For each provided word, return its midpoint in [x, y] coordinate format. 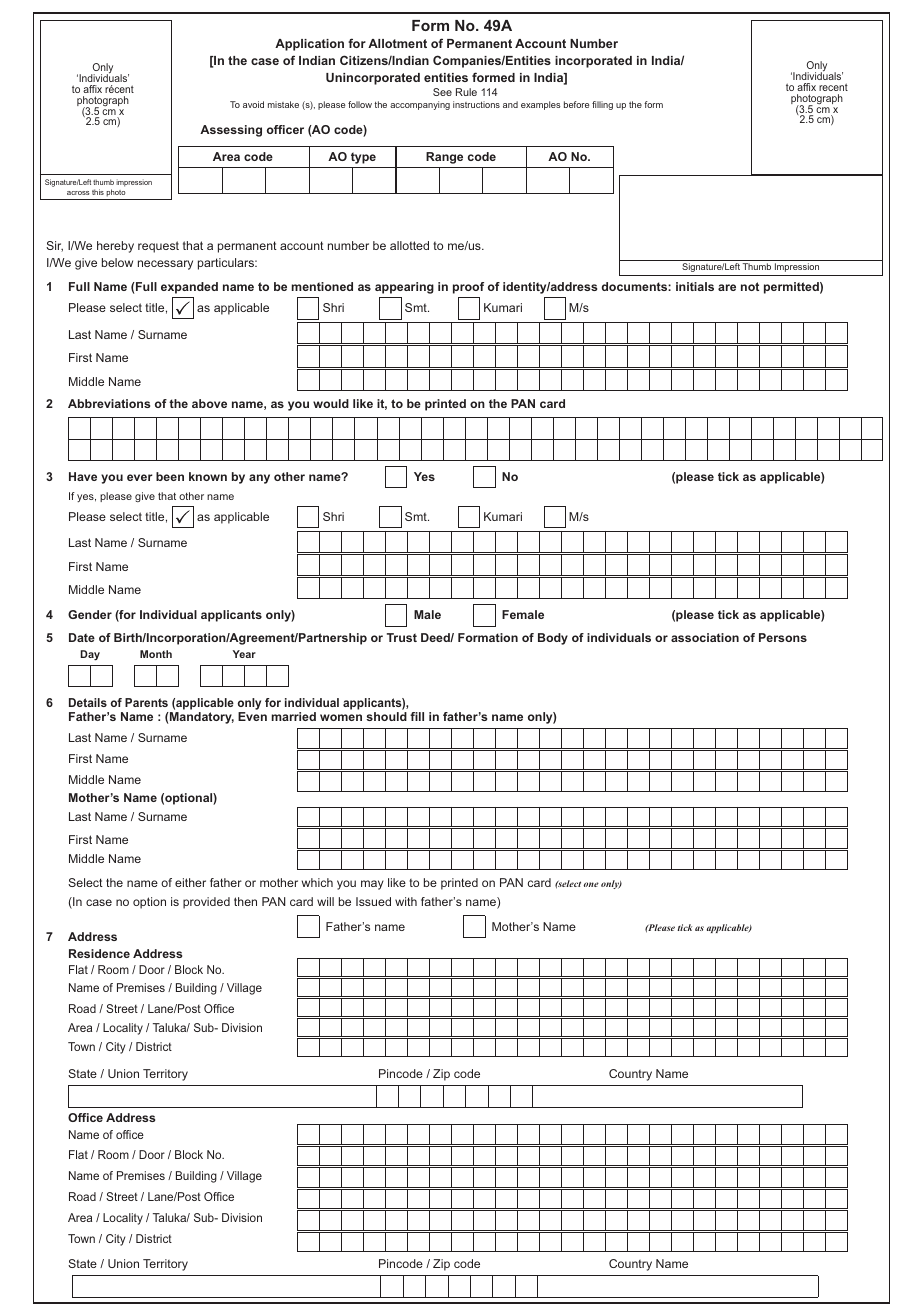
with [406, 901]
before [576, 104]
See [442, 92]
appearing [404, 288]
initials [695, 286]
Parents [146, 702]
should [386, 716]
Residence [99, 953]
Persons [783, 637]
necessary [165, 265]
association [705, 637]
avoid [253, 104]
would [331, 403]
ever [140, 477]
